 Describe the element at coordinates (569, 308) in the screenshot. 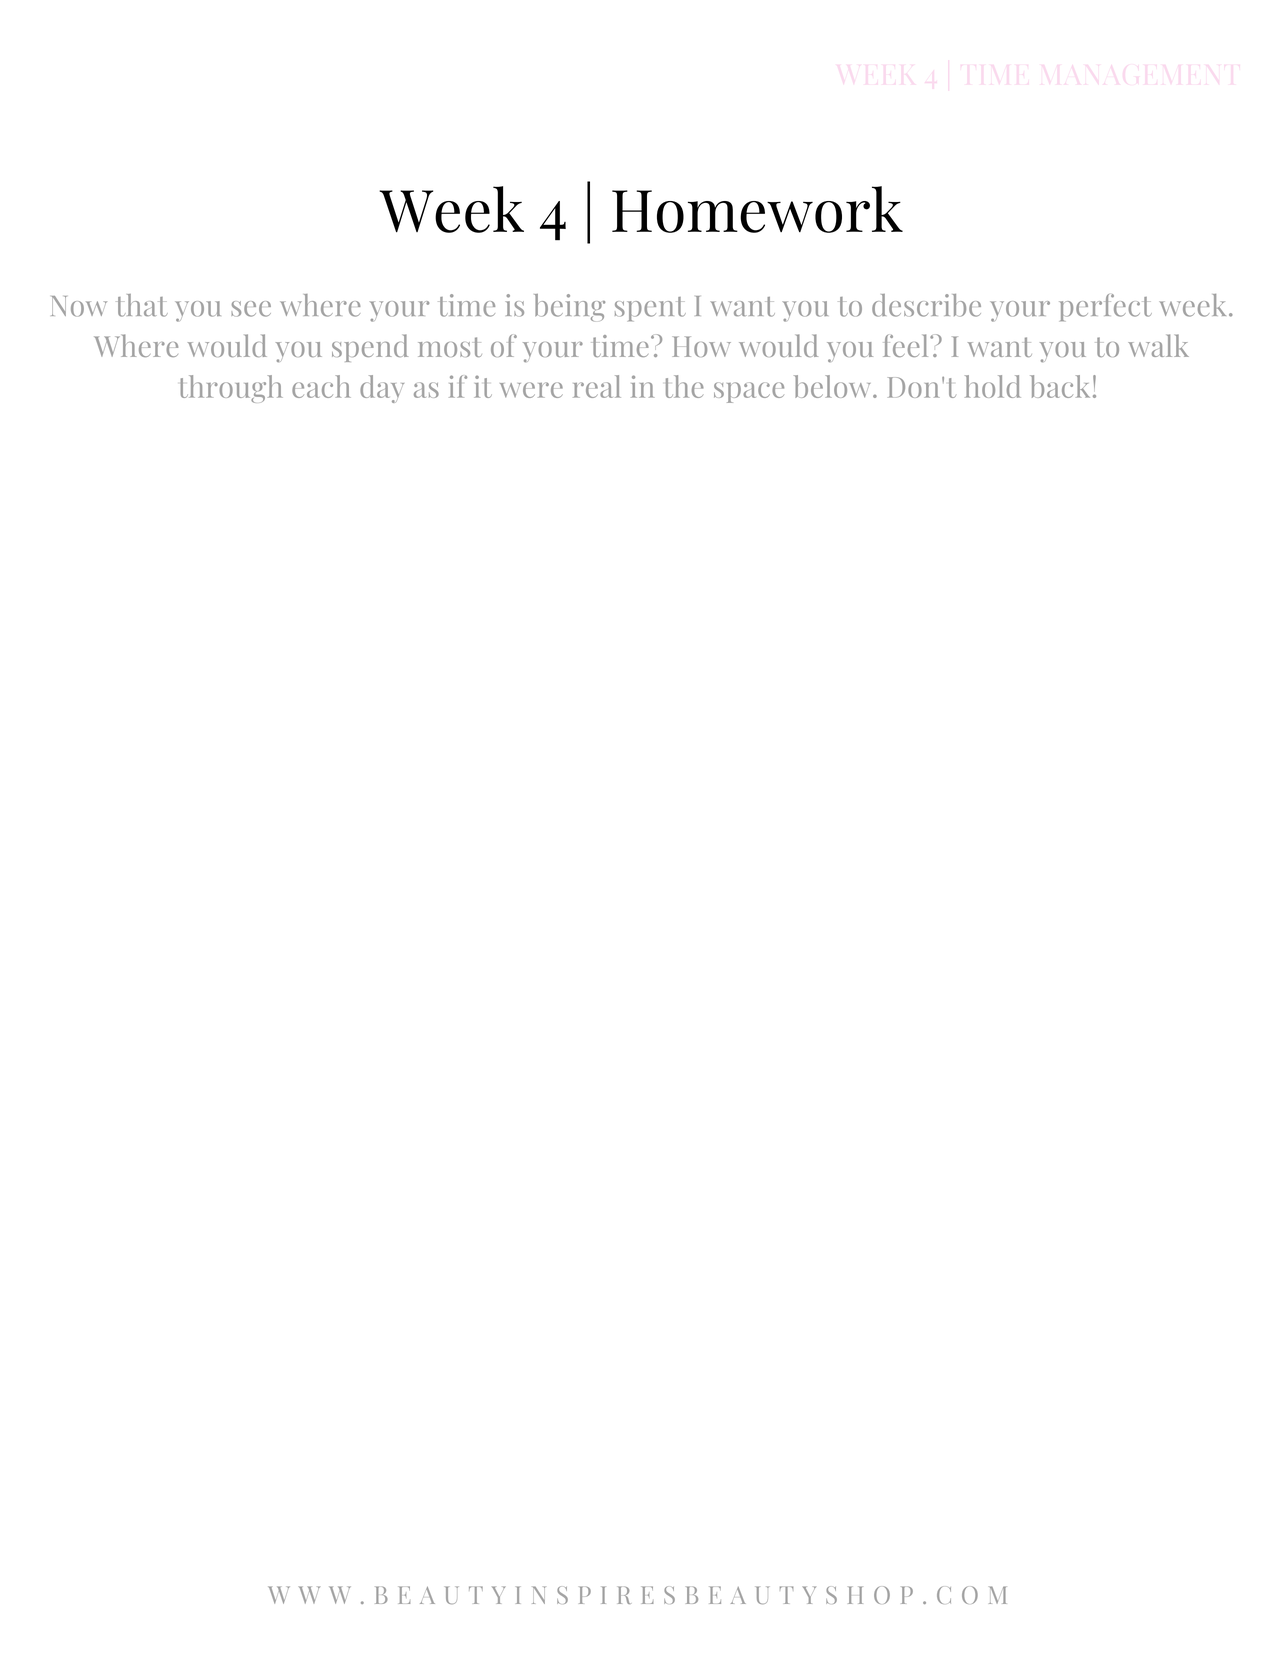

I see `being` at that location.
